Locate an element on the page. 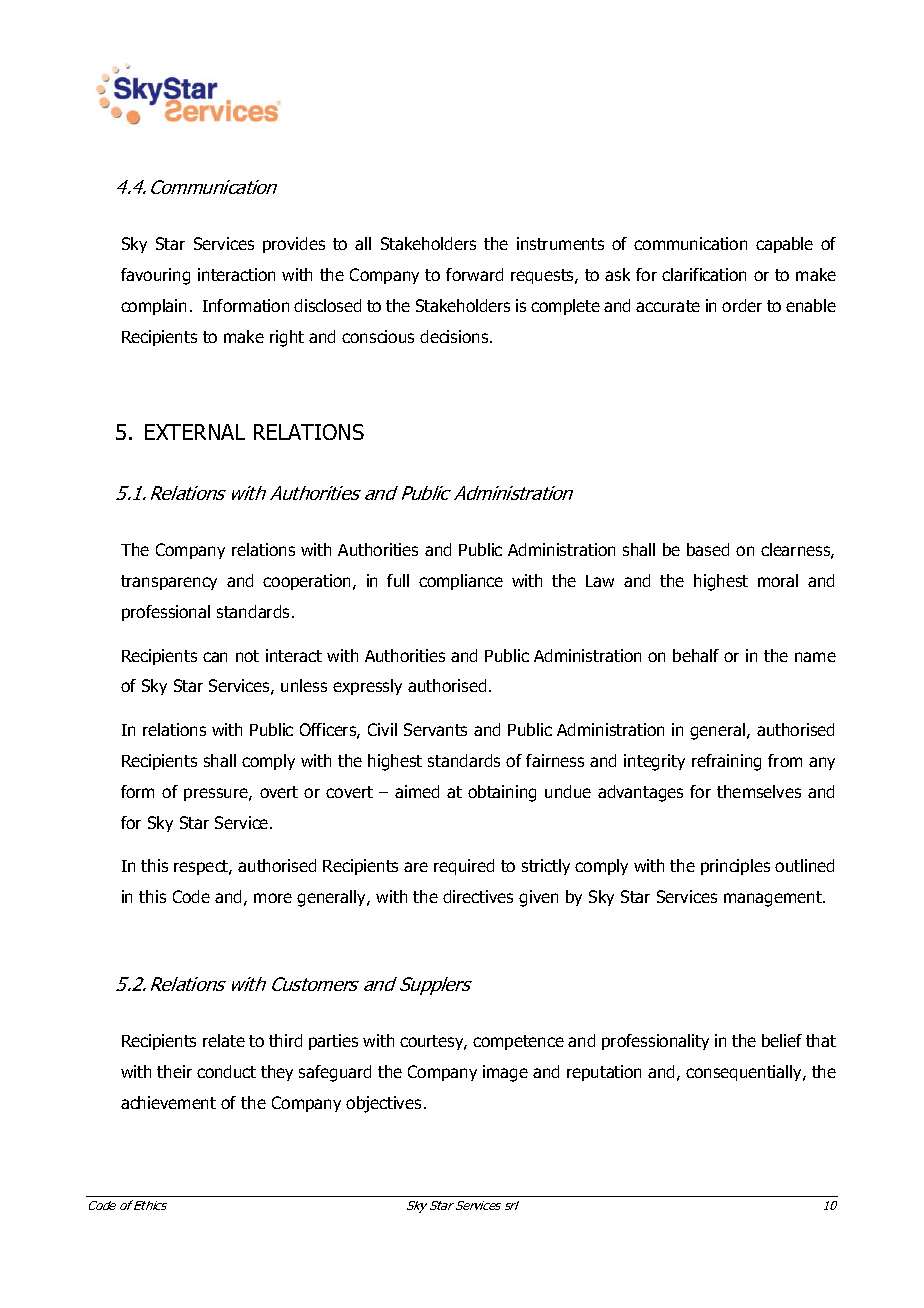 Image resolution: width=924 pixels, height=1308 pixels. themselves is located at coordinates (759, 791).
